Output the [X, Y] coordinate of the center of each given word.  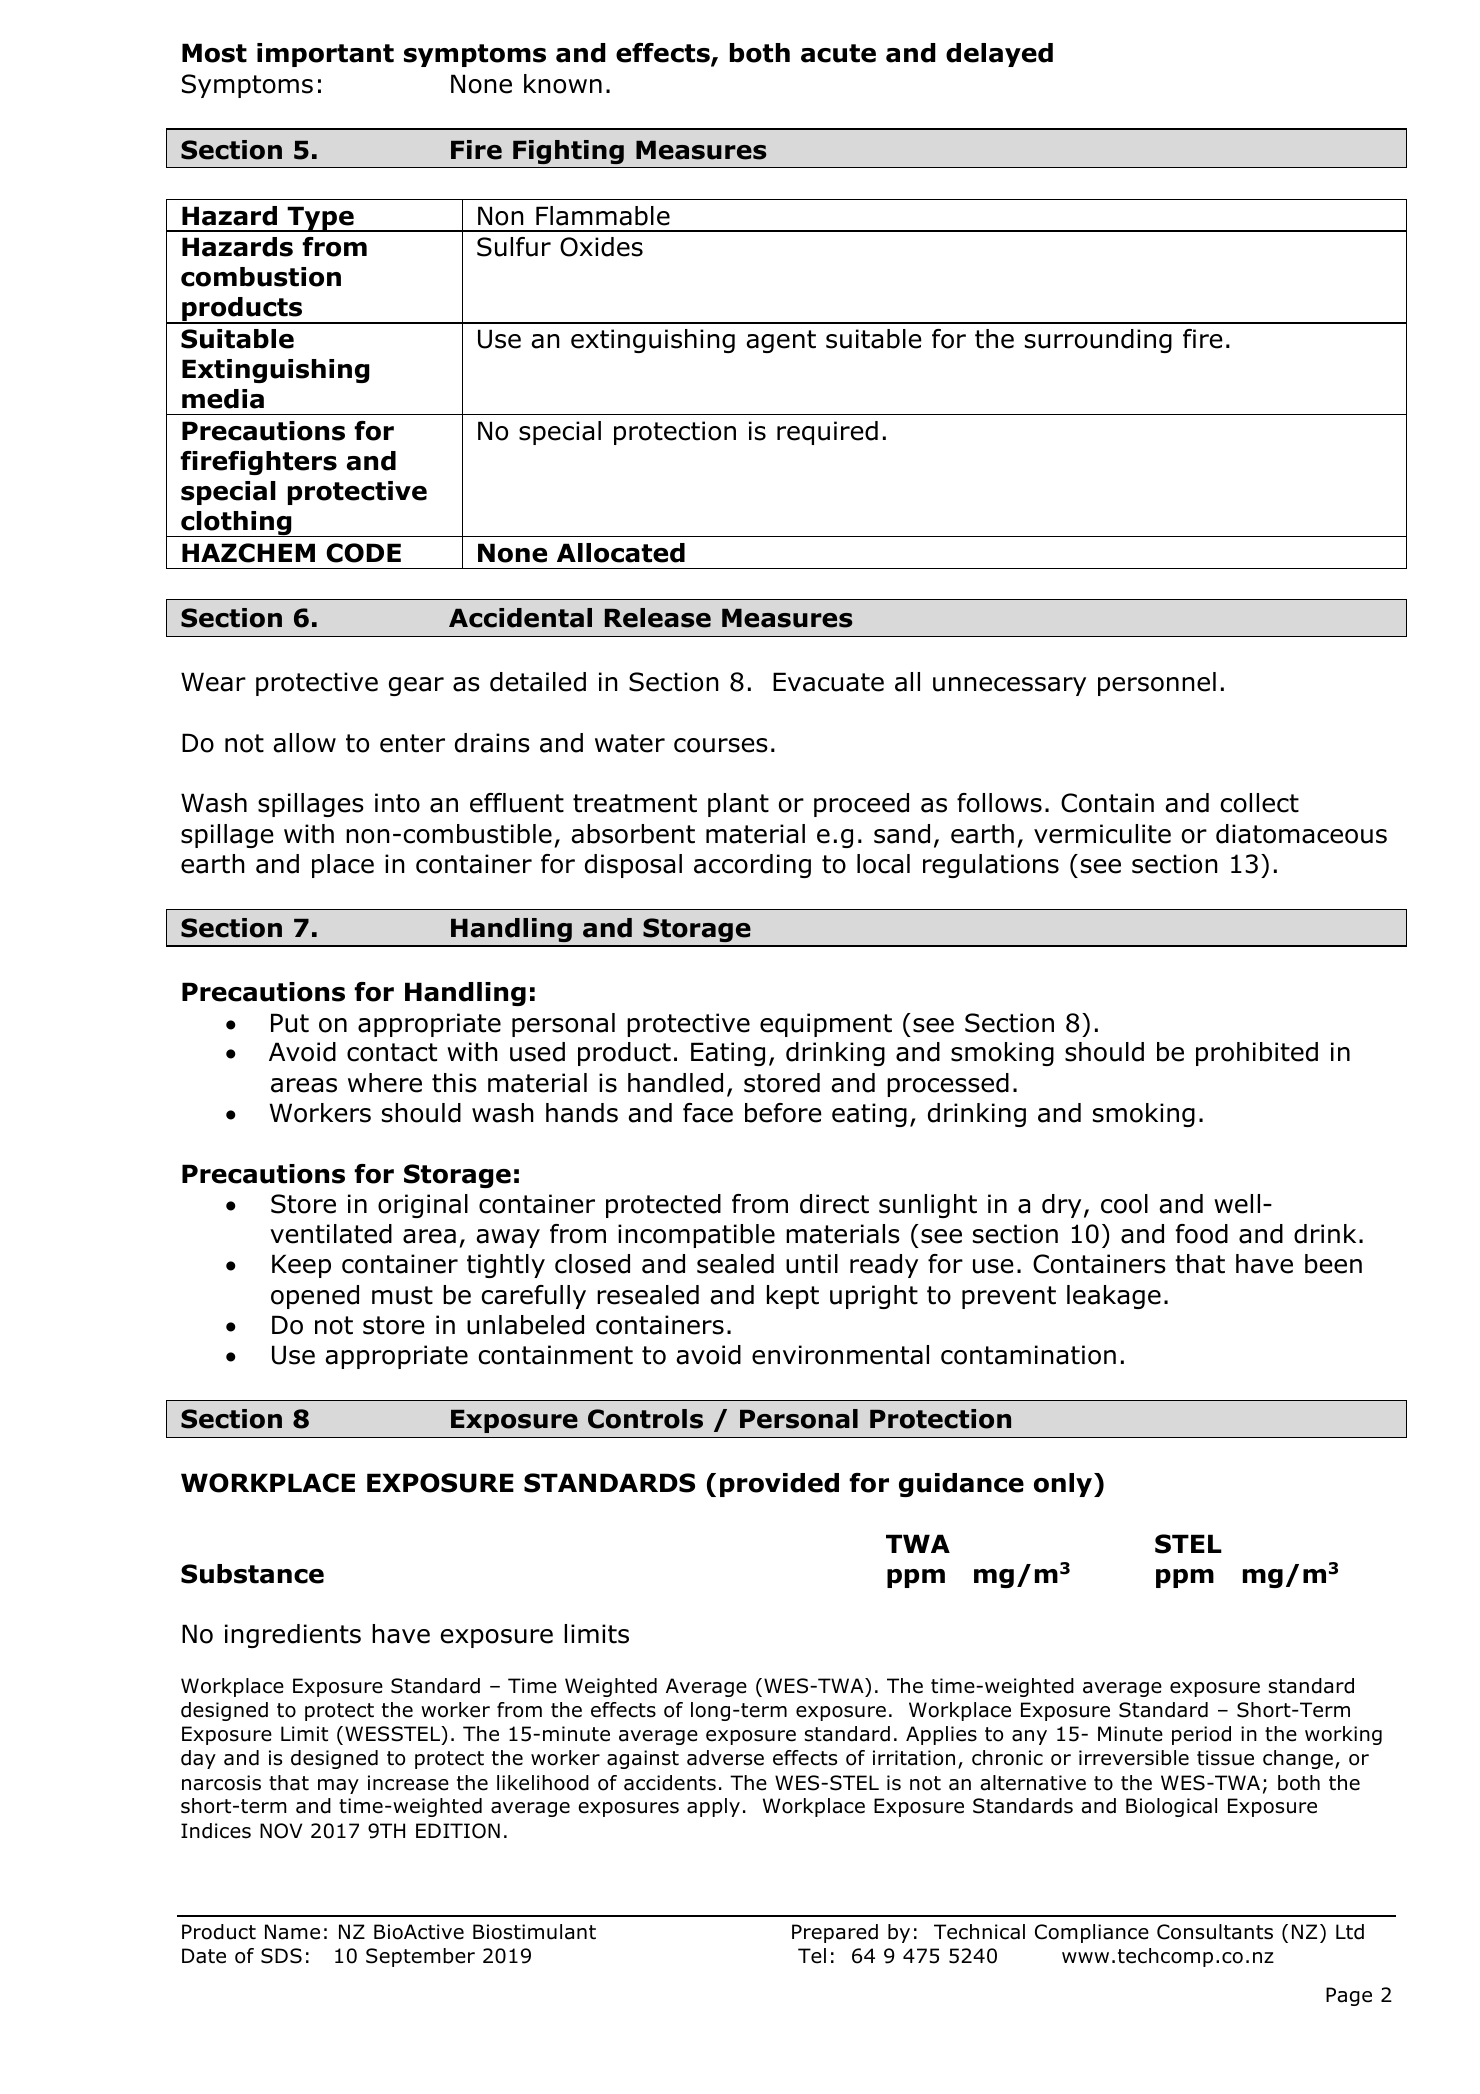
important [325, 55]
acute [838, 53]
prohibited [1257, 1054]
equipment [826, 1025]
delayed [999, 55]
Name [292, 1932]
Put [290, 1023]
